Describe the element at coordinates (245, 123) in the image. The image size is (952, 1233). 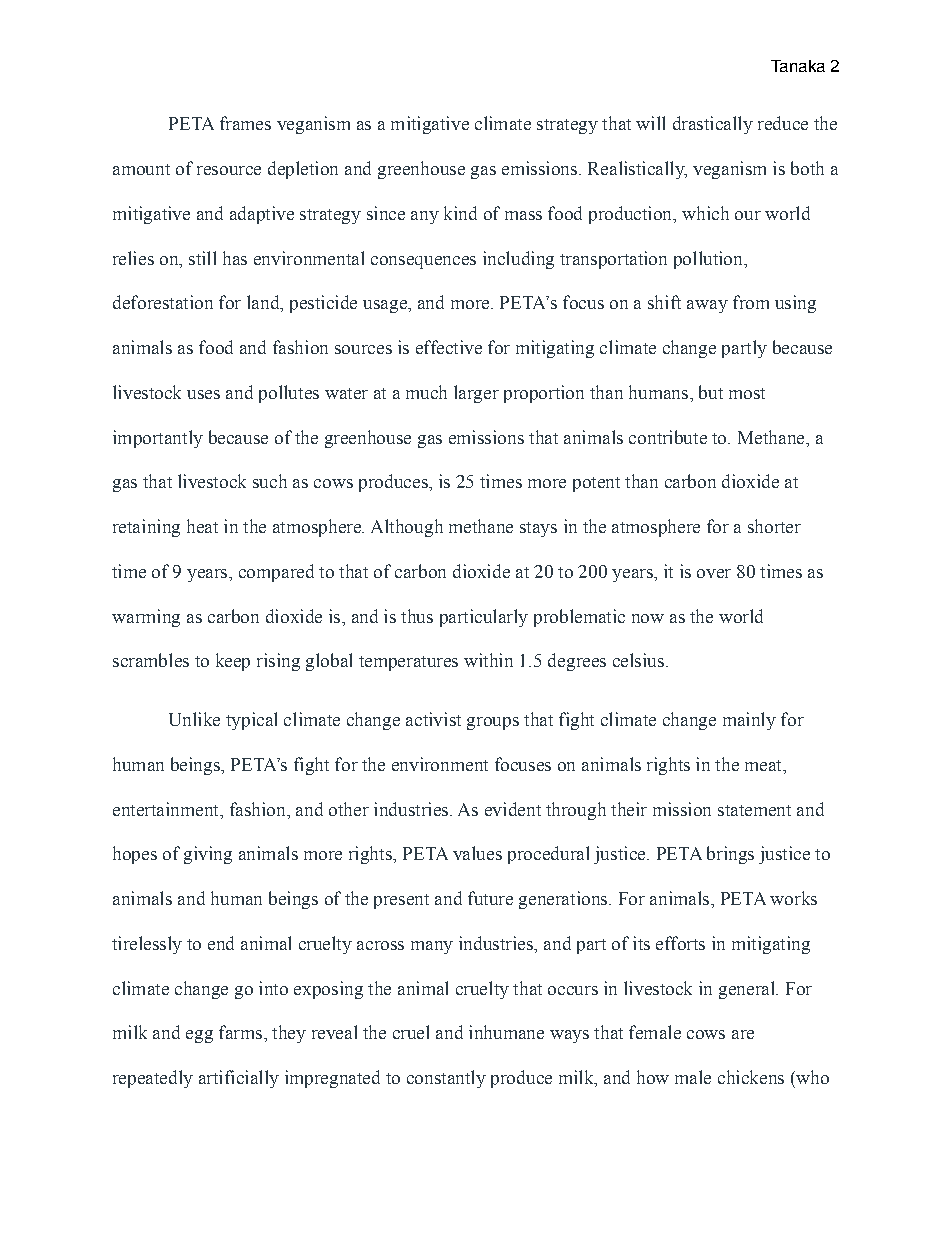
I see `frames` at that location.
